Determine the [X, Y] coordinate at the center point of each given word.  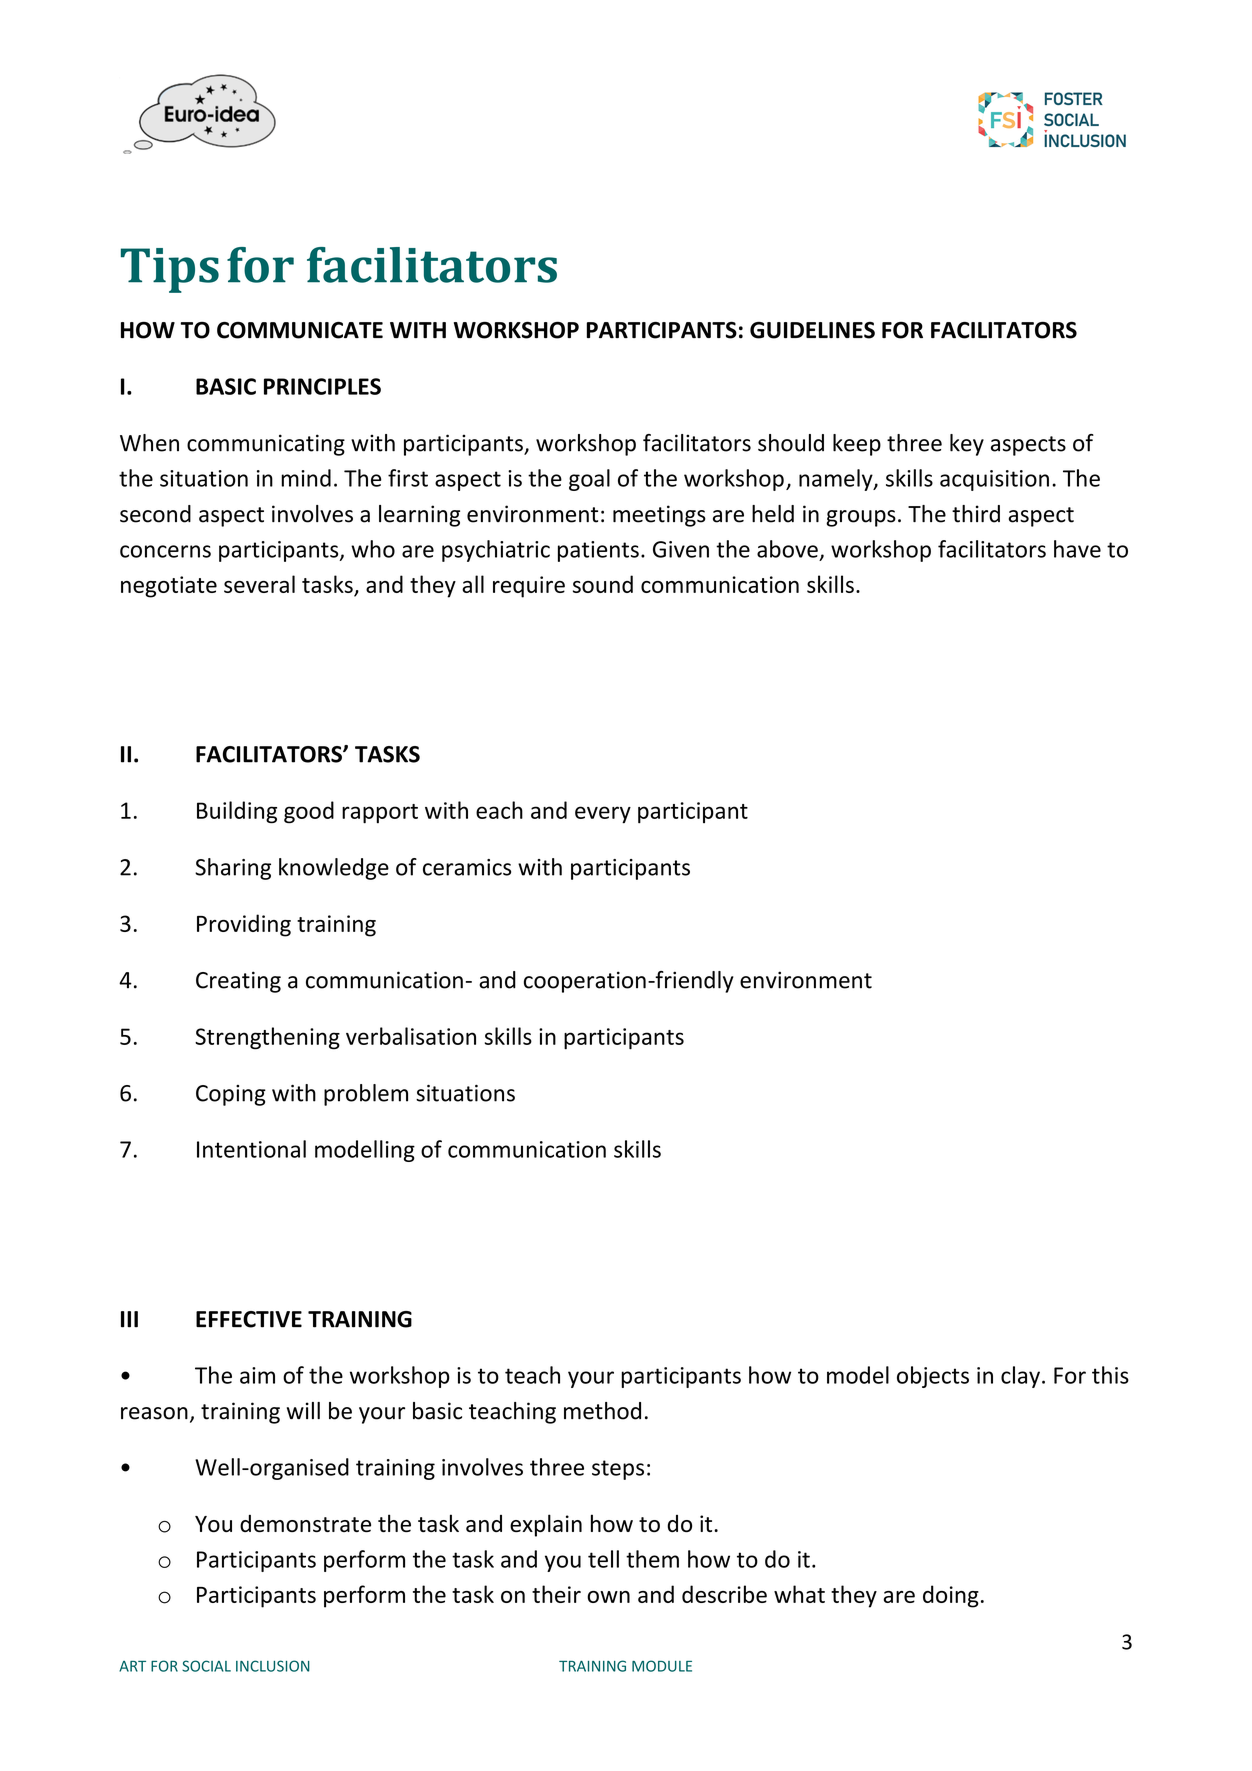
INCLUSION [273, 1666]
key [967, 445]
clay [1020, 1377]
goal [589, 480]
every [603, 815]
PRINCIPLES [322, 386]
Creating [238, 982]
